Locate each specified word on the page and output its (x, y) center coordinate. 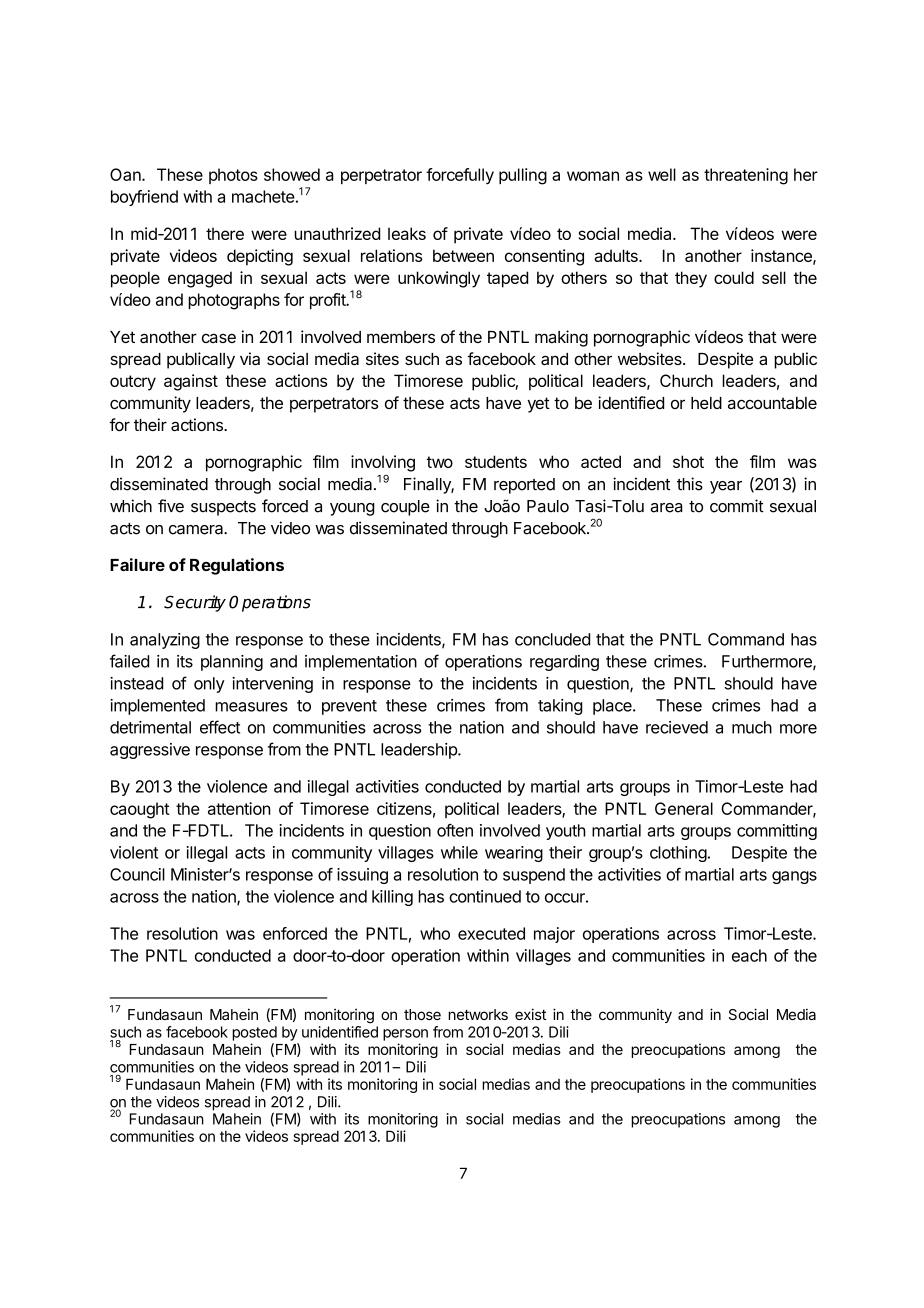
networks (478, 1014)
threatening (746, 176)
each (749, 955)
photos (233, 176)
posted (254, 1033)
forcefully (460, 176)
